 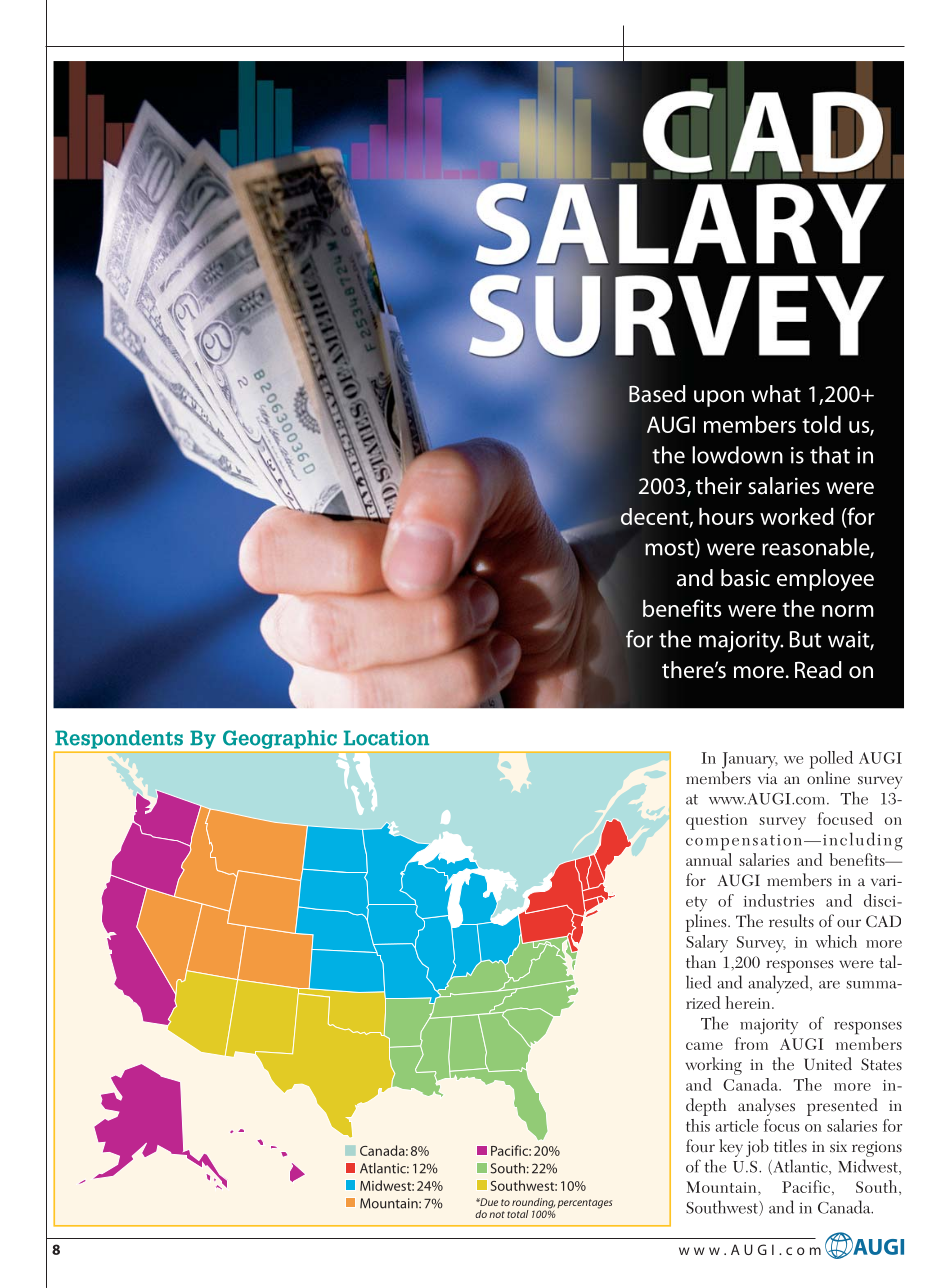 What do you see at coordinates (657, 394) in the screenshot?
I see `Based` at bounding box center [657, 394].
